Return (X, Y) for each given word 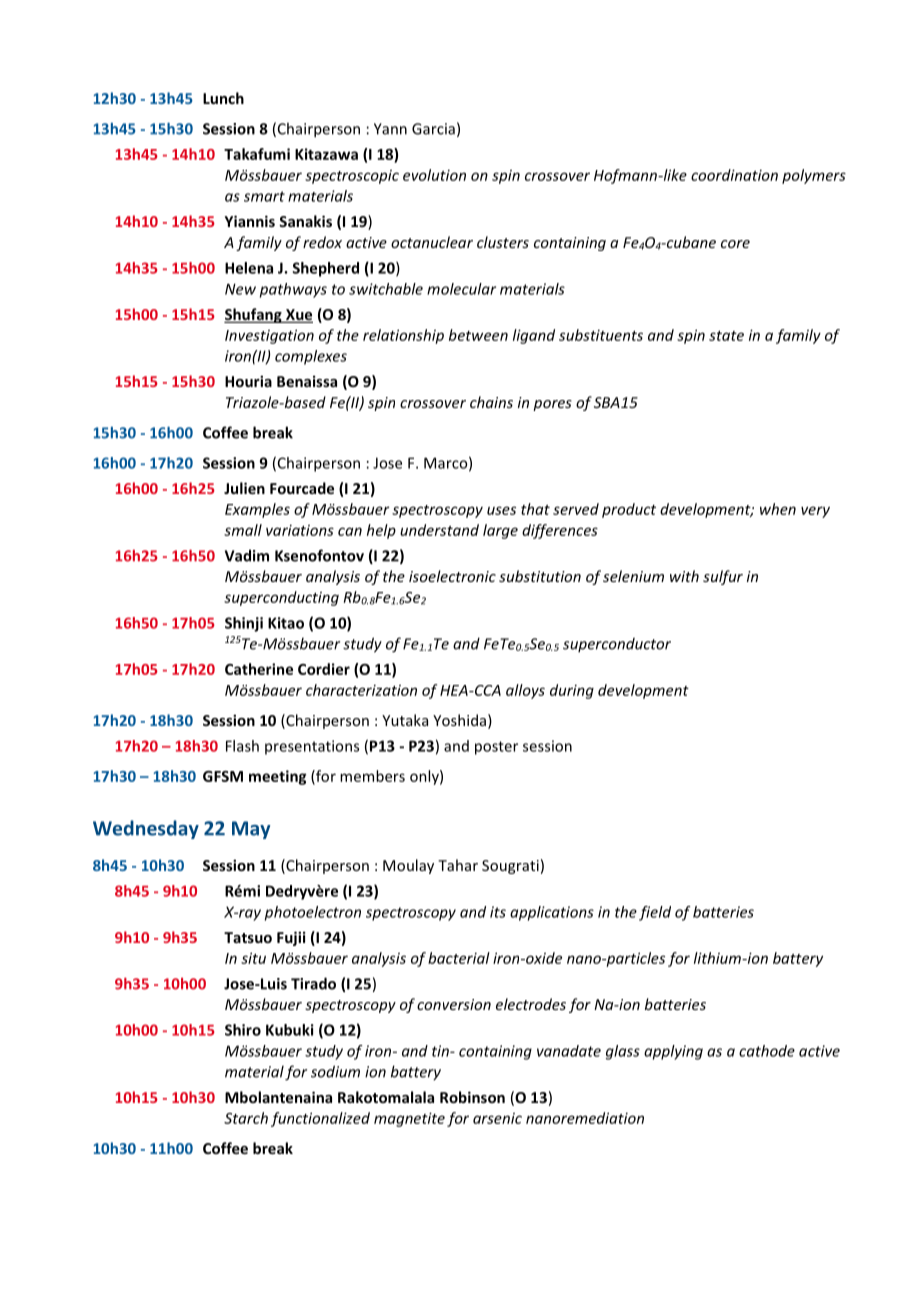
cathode (767, 1051)
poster (496, 748)
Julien (244, 488)
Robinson (472, 1097)
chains (491, 402)
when (778, 509)
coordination (734, 175)
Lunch (223, 98)
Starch (246, 1118)
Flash (242, 746)
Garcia (433, 129)
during (572, 691)
